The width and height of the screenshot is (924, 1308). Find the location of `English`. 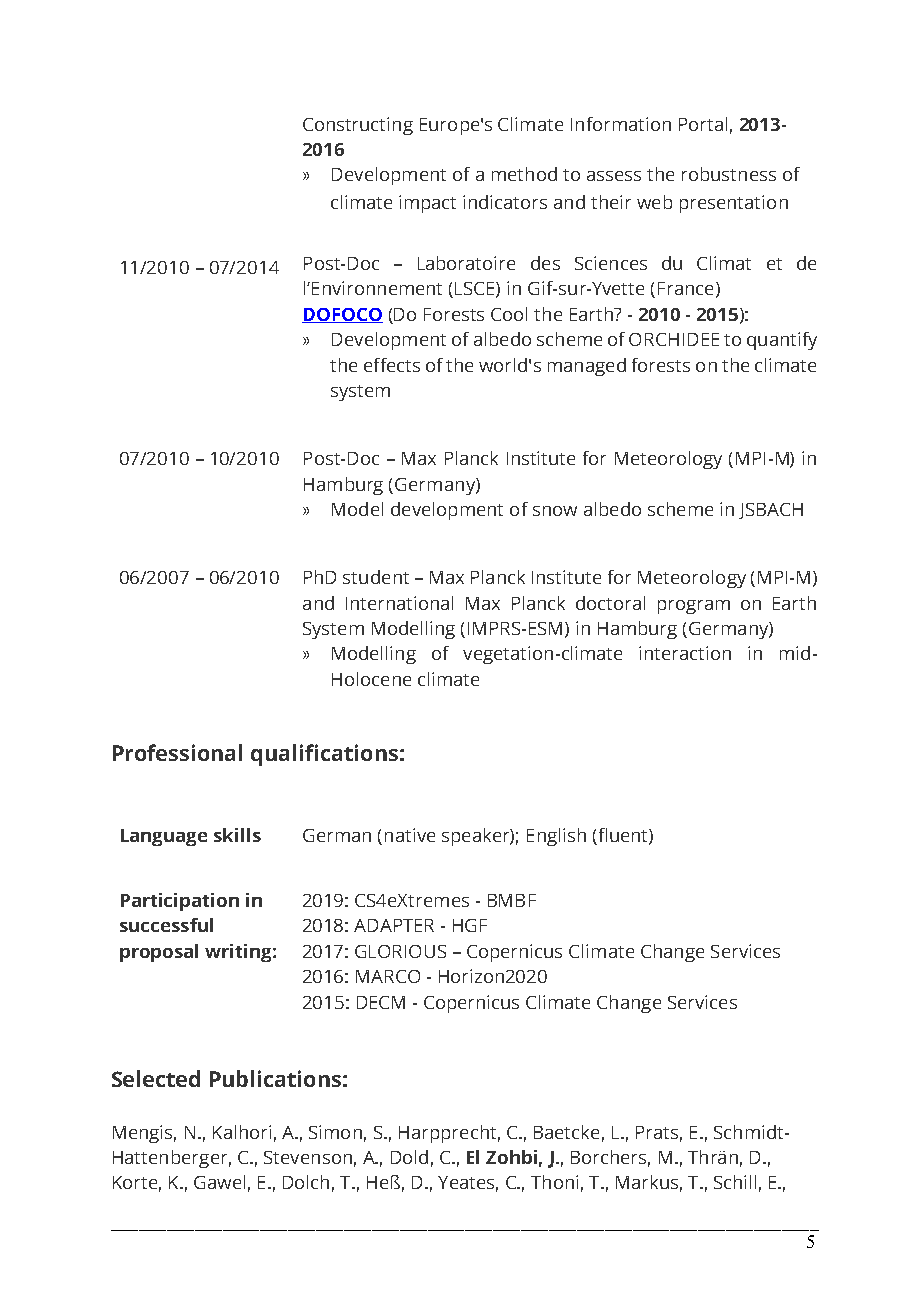

English is located at coordinates (556, 837).
